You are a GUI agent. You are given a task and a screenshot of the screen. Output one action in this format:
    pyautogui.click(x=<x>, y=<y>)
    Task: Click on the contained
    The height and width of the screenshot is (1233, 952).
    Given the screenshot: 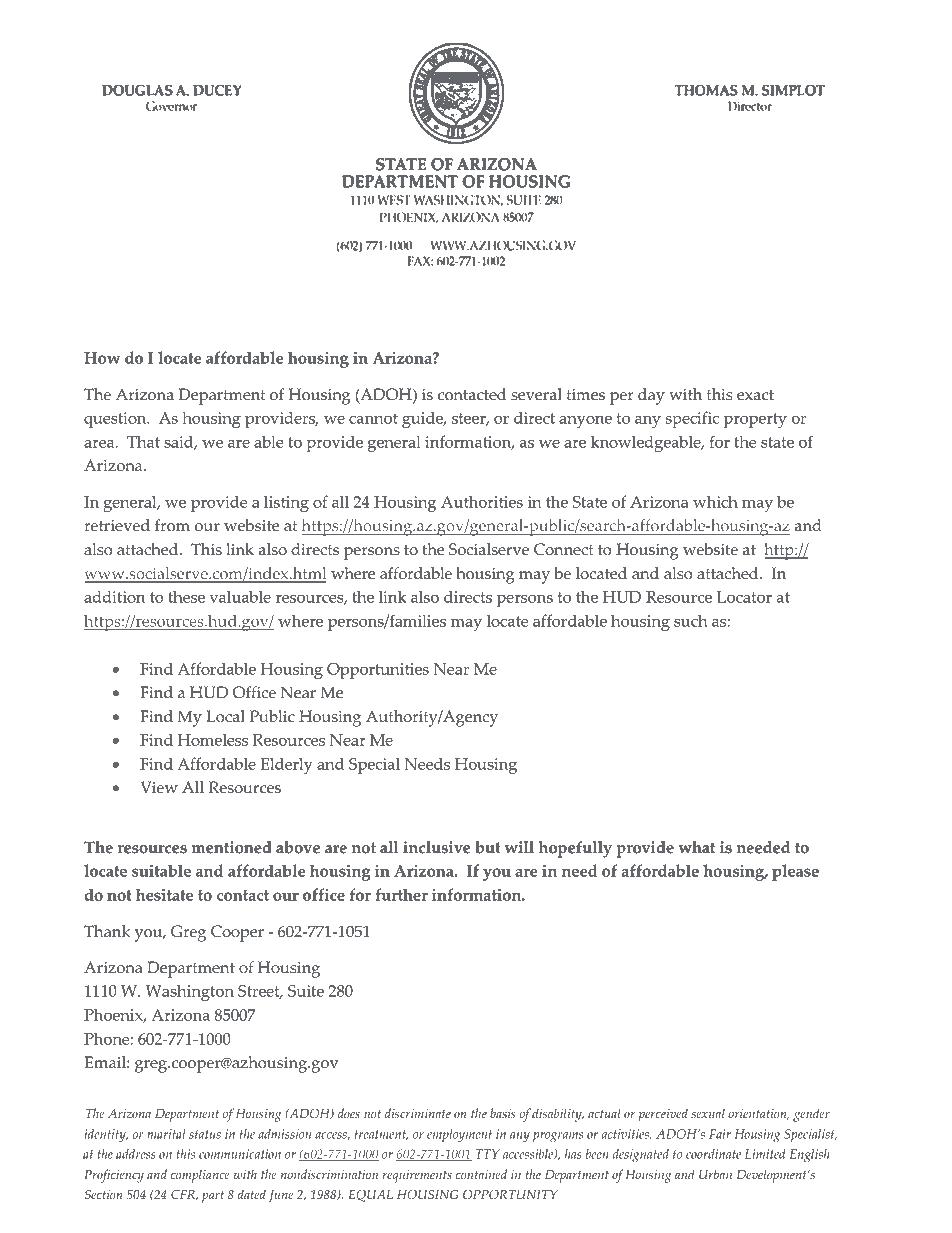 What is the action you would take?
    pyautogui.click(x=481, y=1174)
